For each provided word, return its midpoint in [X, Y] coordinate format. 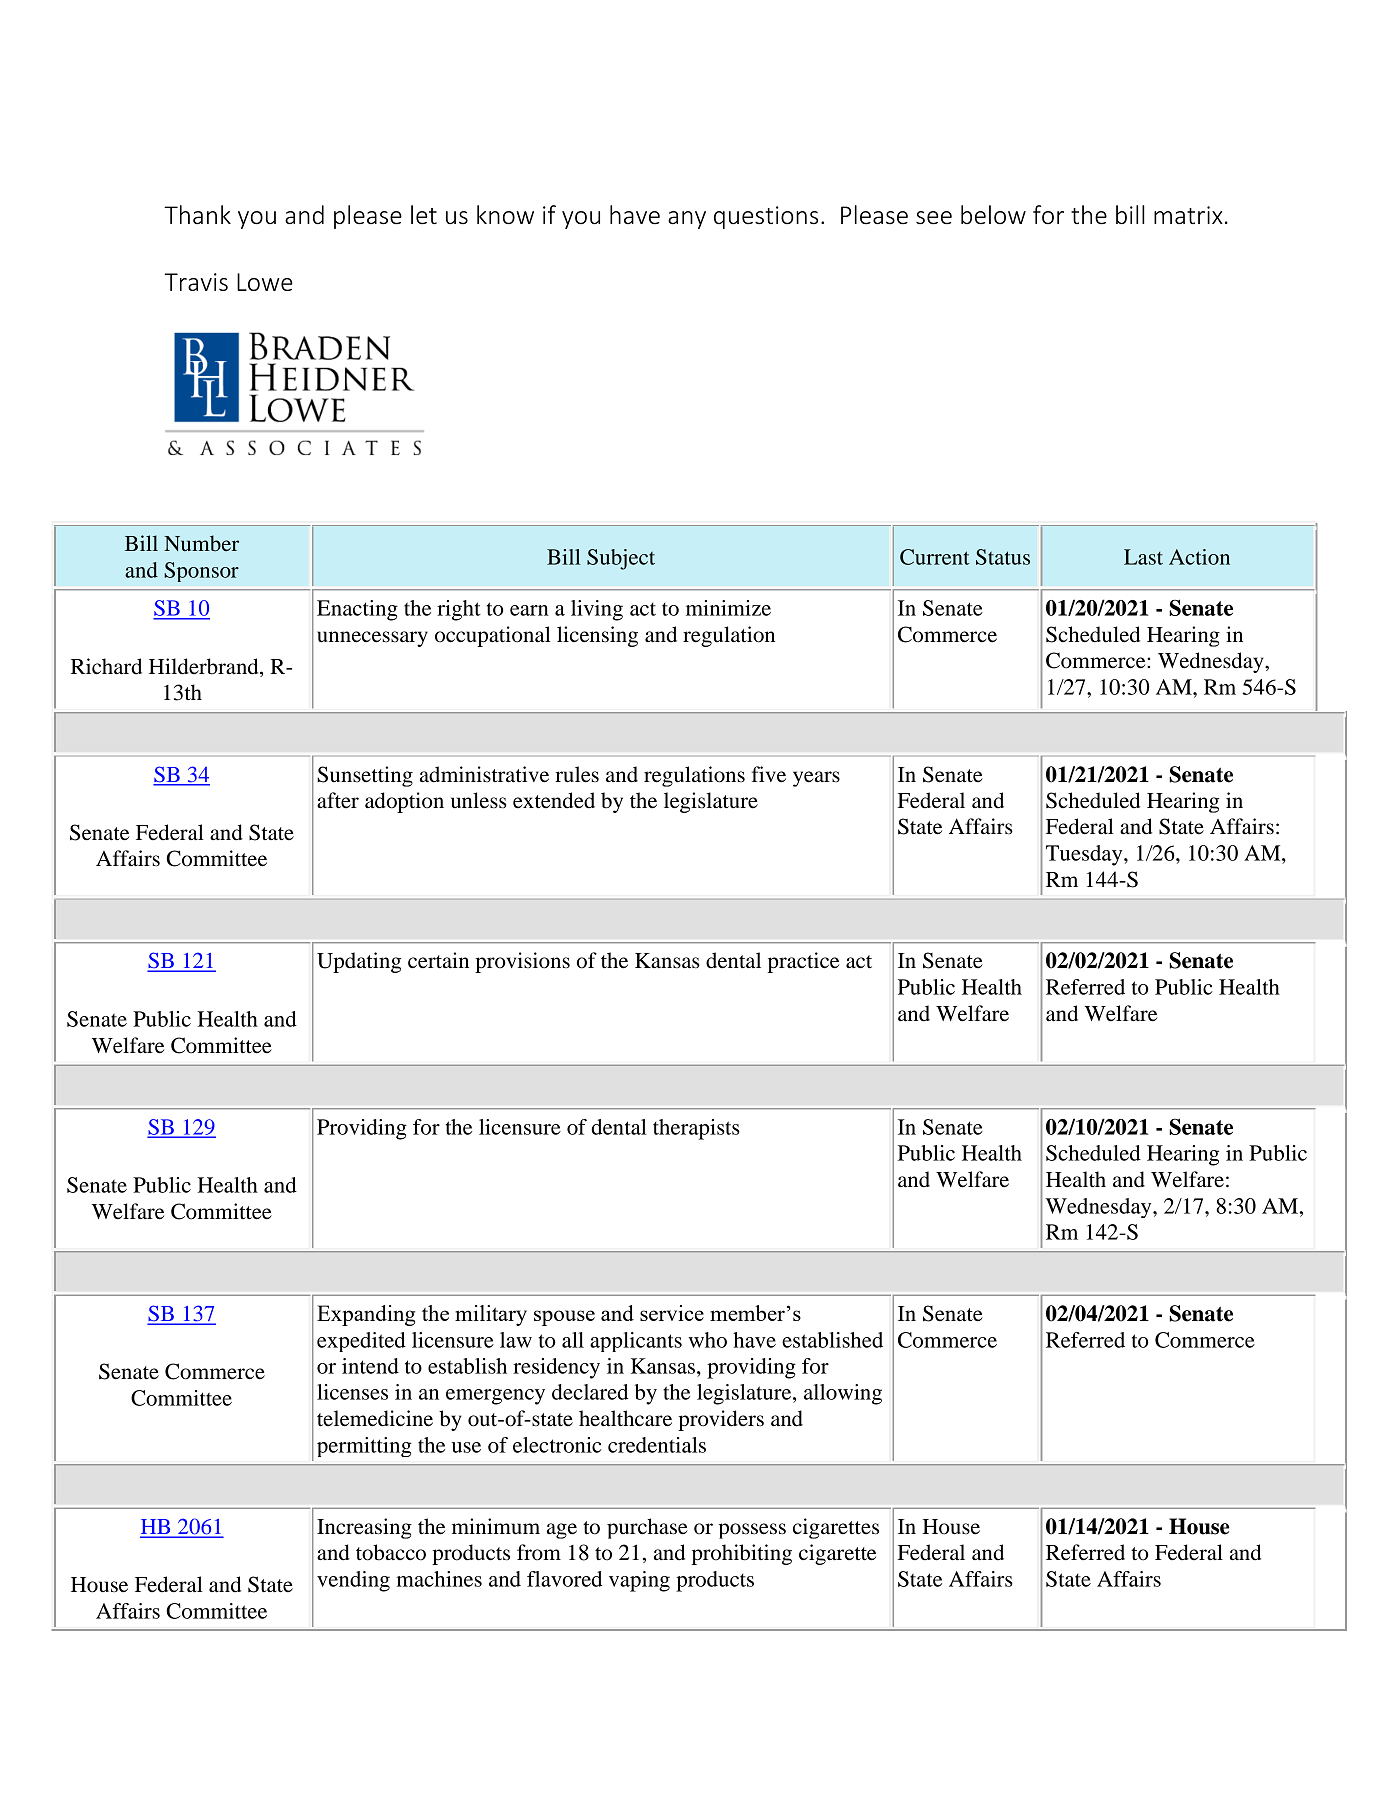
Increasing [364, 1528]
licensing [597, 636]
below [993, 215]
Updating [359, 962]
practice [803, 962]
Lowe [265, 282]
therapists [696, 1129]
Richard [106, 666]
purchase [647, 1528]
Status [1003, 557]
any [687, 220]
